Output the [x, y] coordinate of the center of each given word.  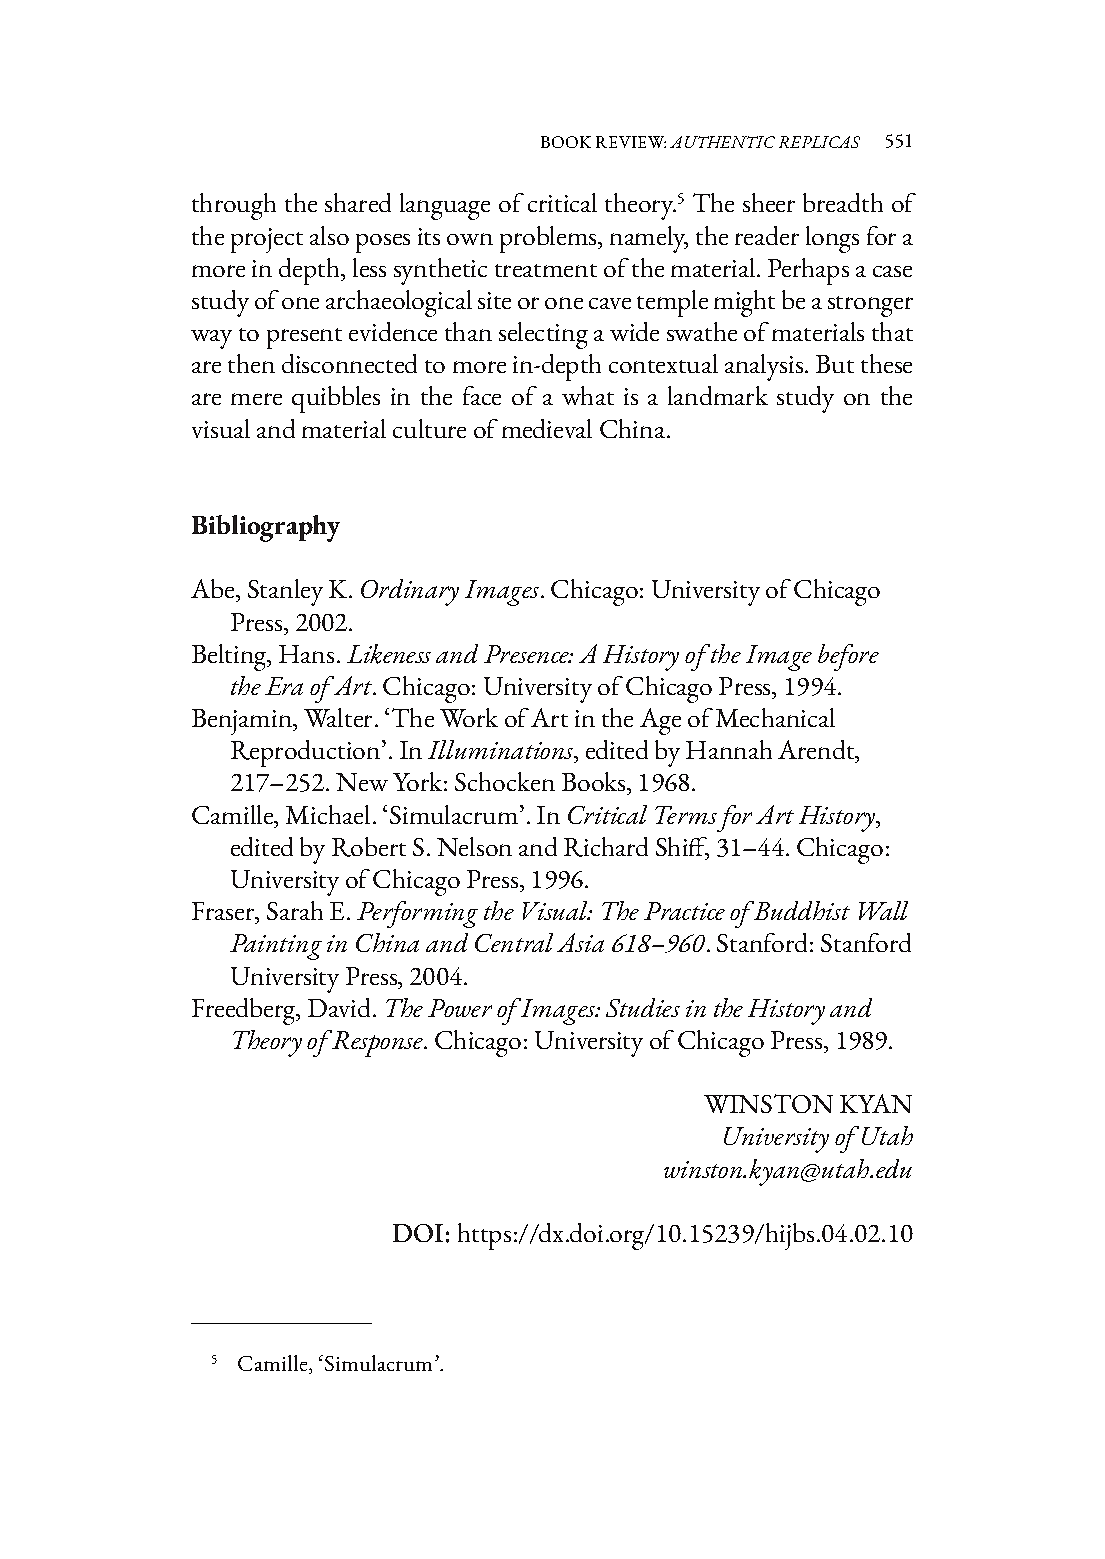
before [848, 657]
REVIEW [631, 142]
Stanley [285, 592]
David [341, 1007]
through [234, 206]
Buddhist [801, 910]
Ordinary [410, 592]
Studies [643, 1007]
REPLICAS [819, 142]
